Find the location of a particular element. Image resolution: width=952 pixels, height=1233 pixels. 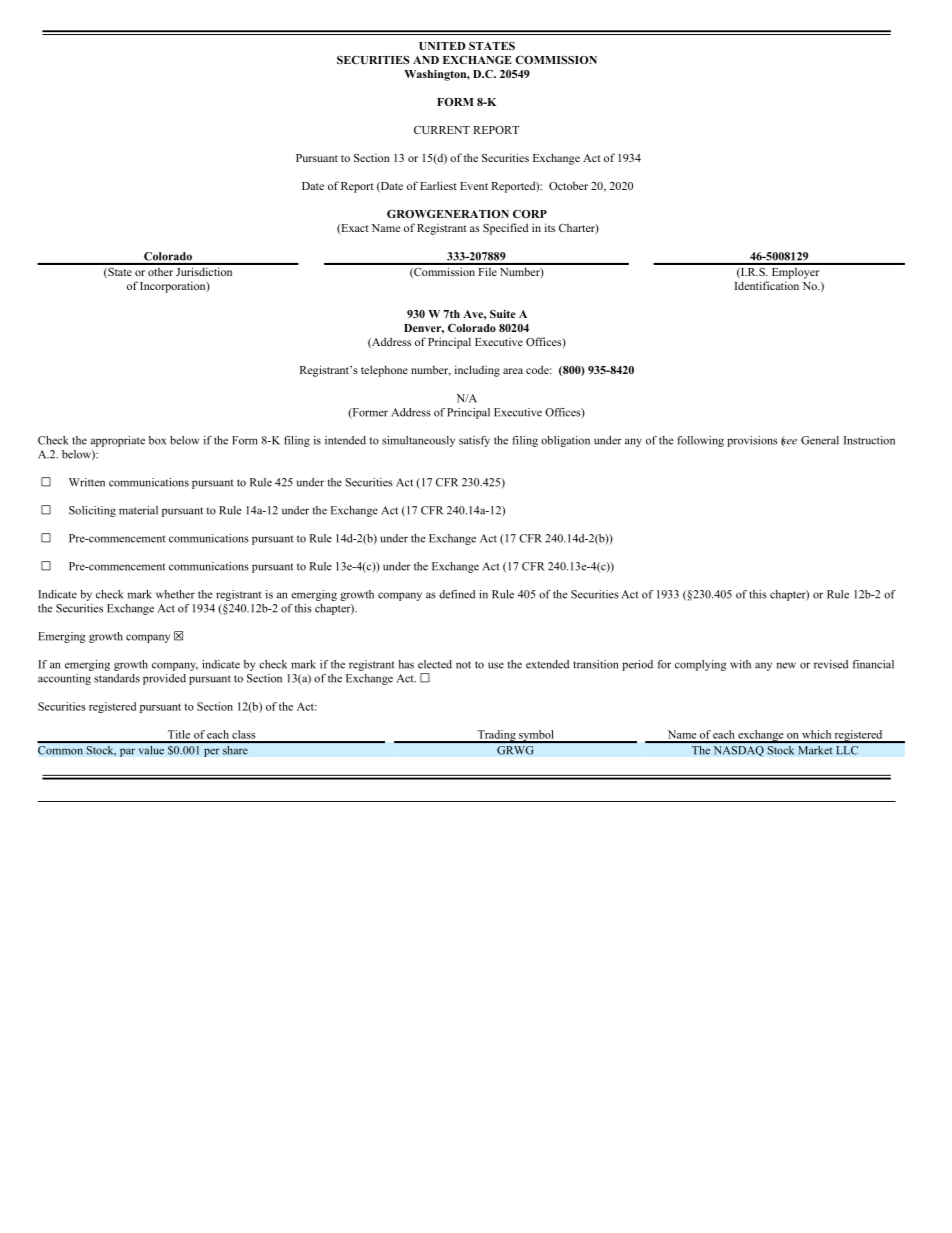

including is located at coordinates (477, 371).
